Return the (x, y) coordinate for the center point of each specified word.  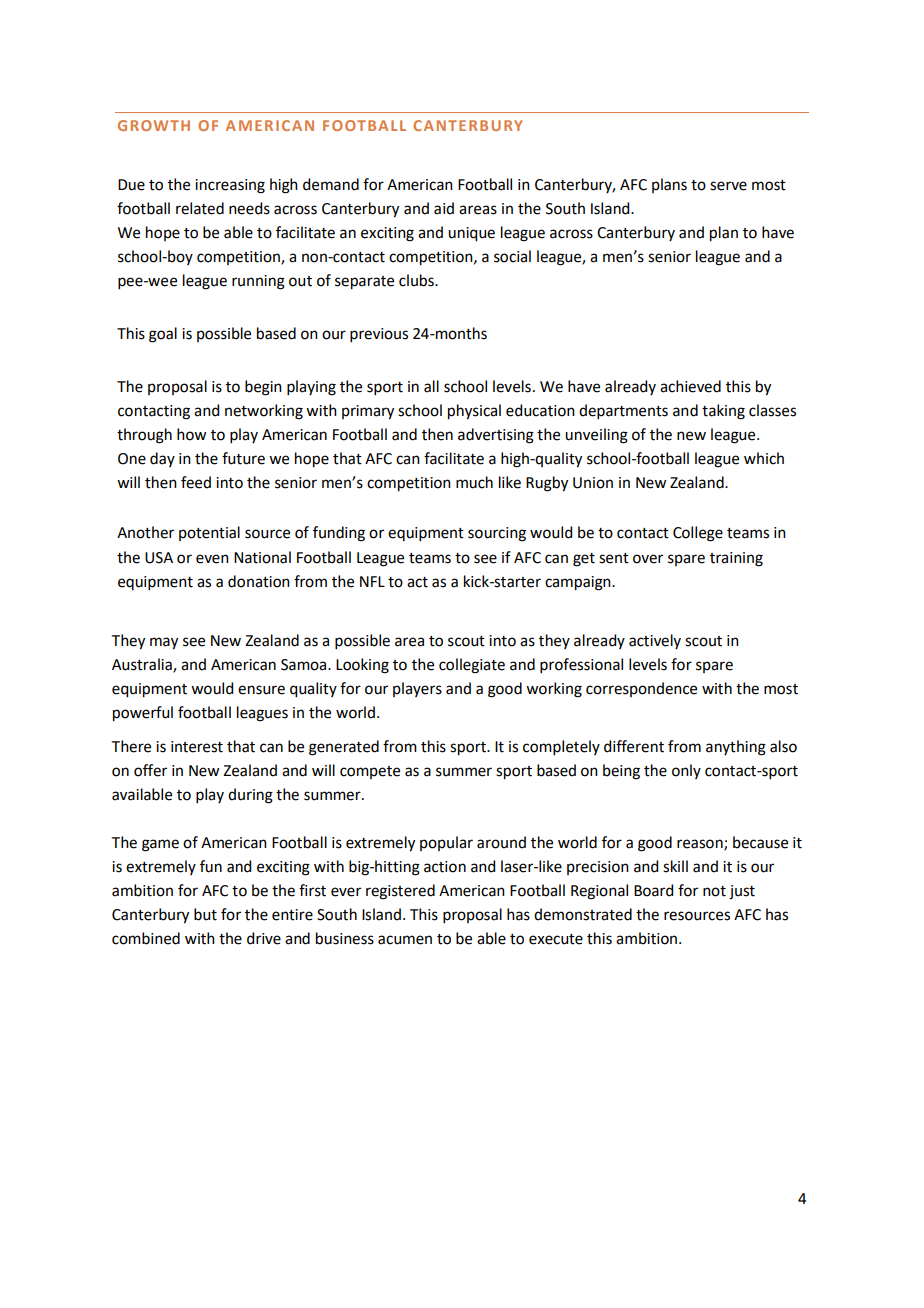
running (258, 282)
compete (370, 772)
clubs (417, 280)
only (686, 771)
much (474, 482)
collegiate (472, 666)
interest (197, 747)
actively (655, 641)
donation (259, 581)
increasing (230, 186)
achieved (690, 386)
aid (444, 208)
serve (728, 186)
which (764, 458)
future (243, 458)
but (205, 914)
